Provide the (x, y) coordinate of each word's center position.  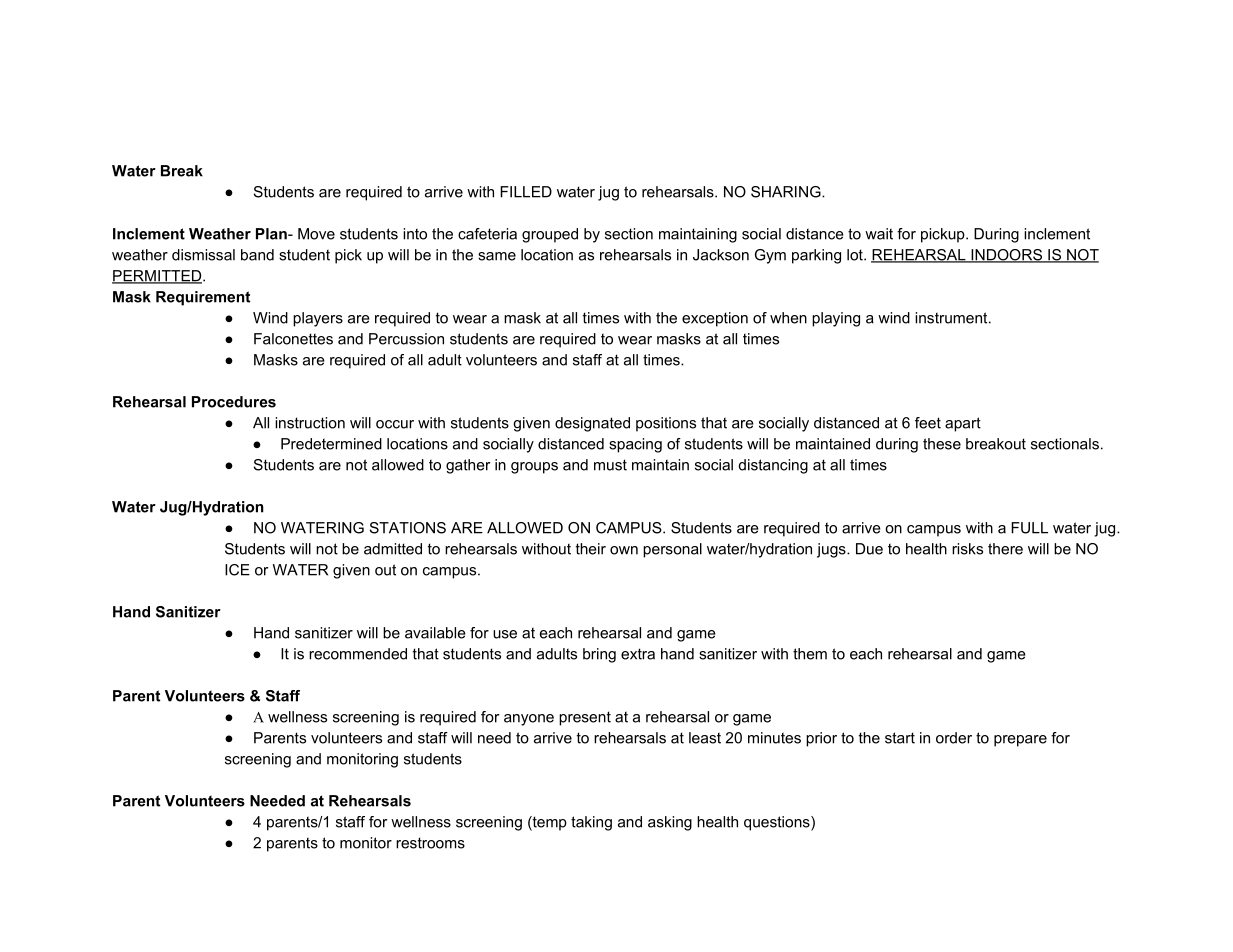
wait (879, 234)
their (591, 549)
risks (967, 549)
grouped (550, 235)
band (257, 255)
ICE (237, 570)
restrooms (430, 843)
